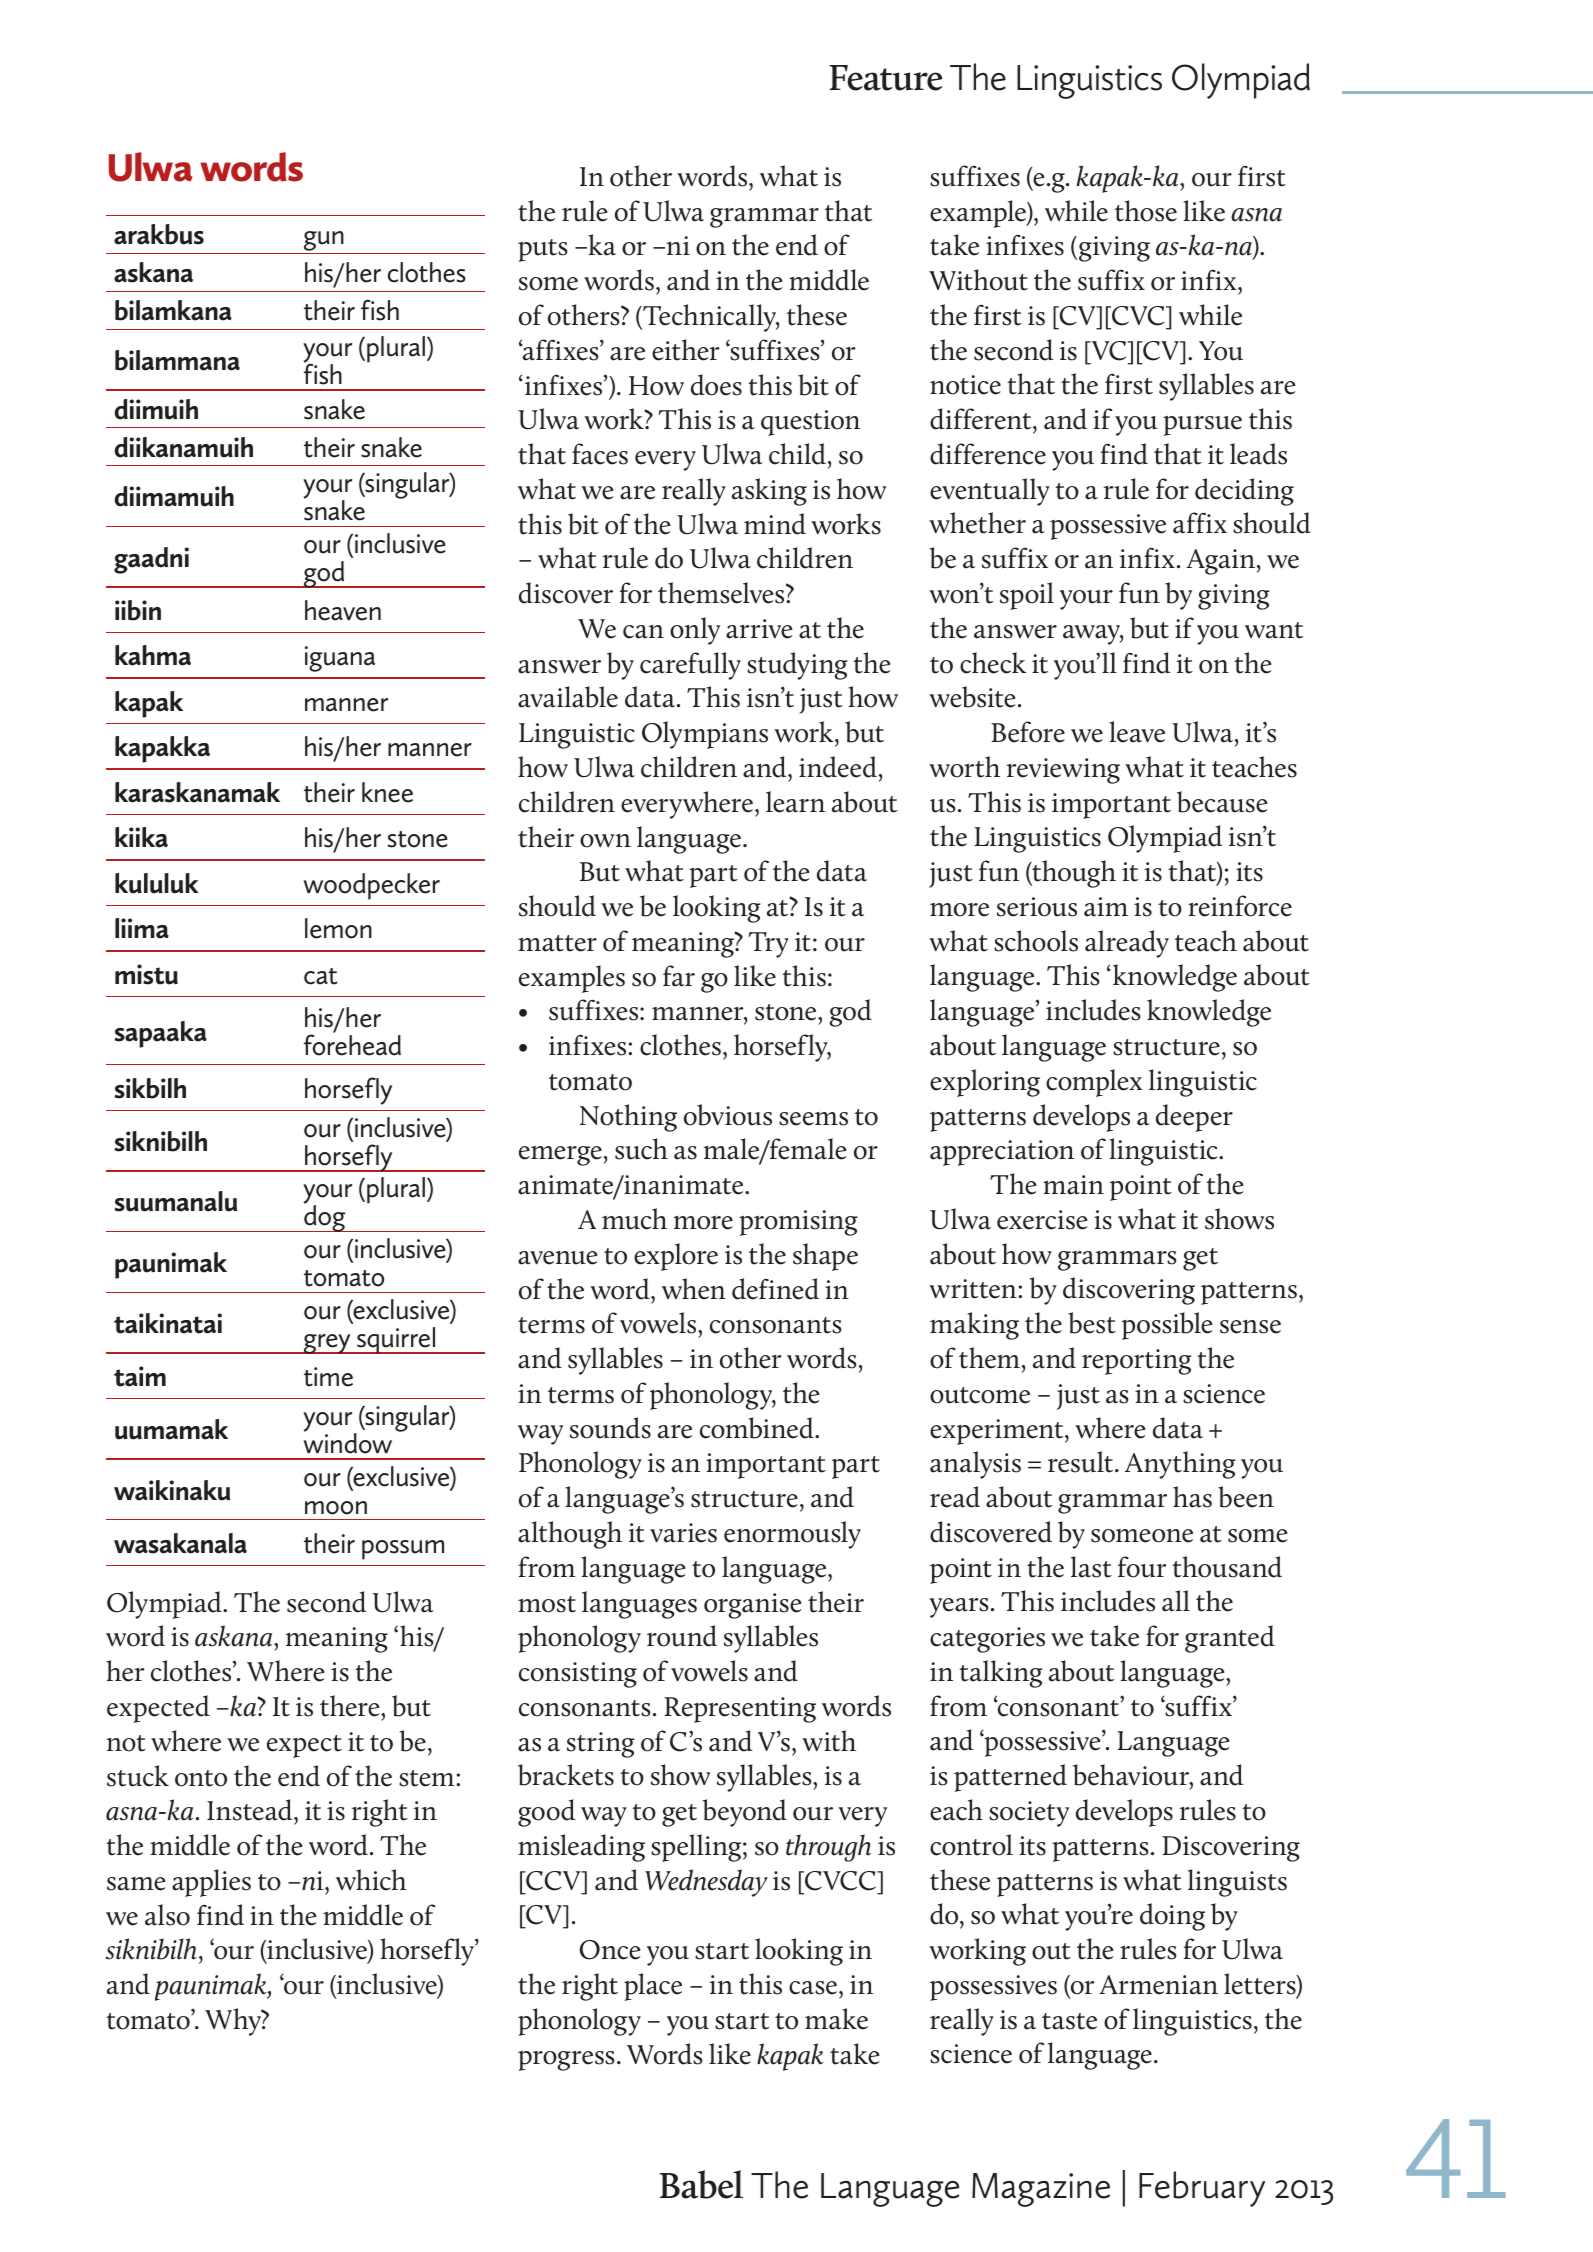 Image resolution: width=1593 pixels, height=2252 pixels. I want to click on Babel, so click(701, 2184).
